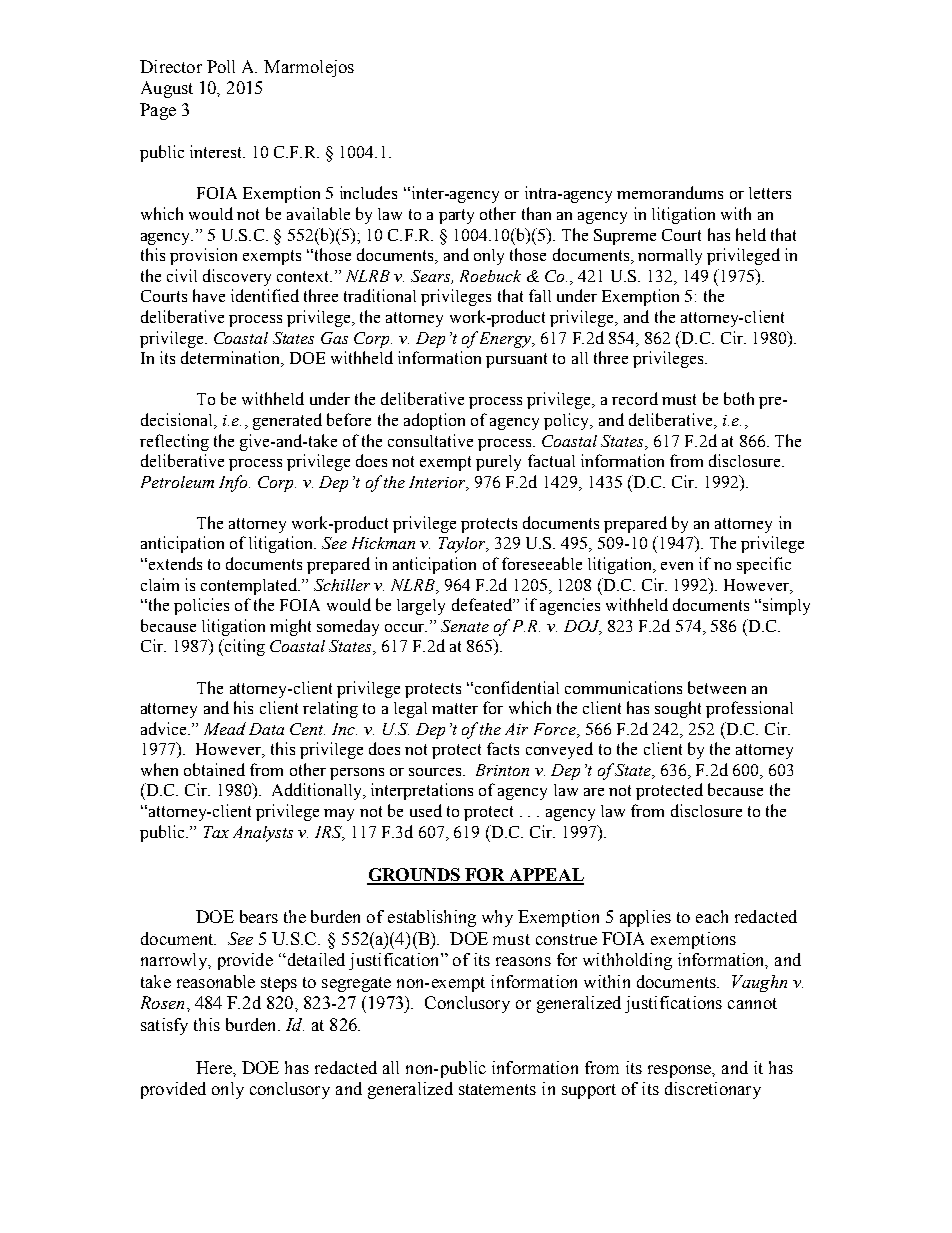  Describe the element at coordinates (677, 566) in the document. I see `even` at that location.
